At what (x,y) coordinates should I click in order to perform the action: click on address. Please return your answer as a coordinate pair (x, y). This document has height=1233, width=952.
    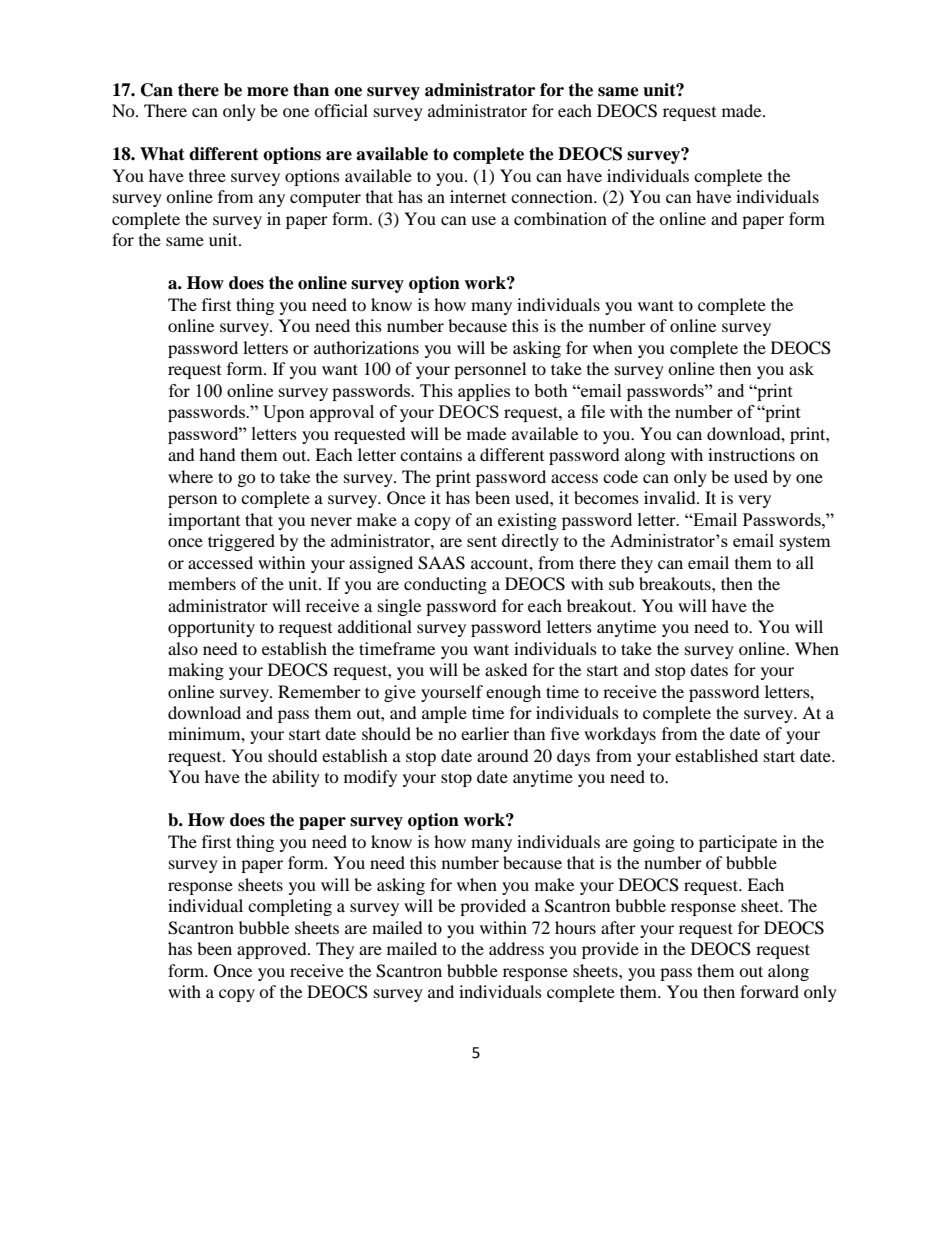
    Looking at the image, I should click on (516, 948).
